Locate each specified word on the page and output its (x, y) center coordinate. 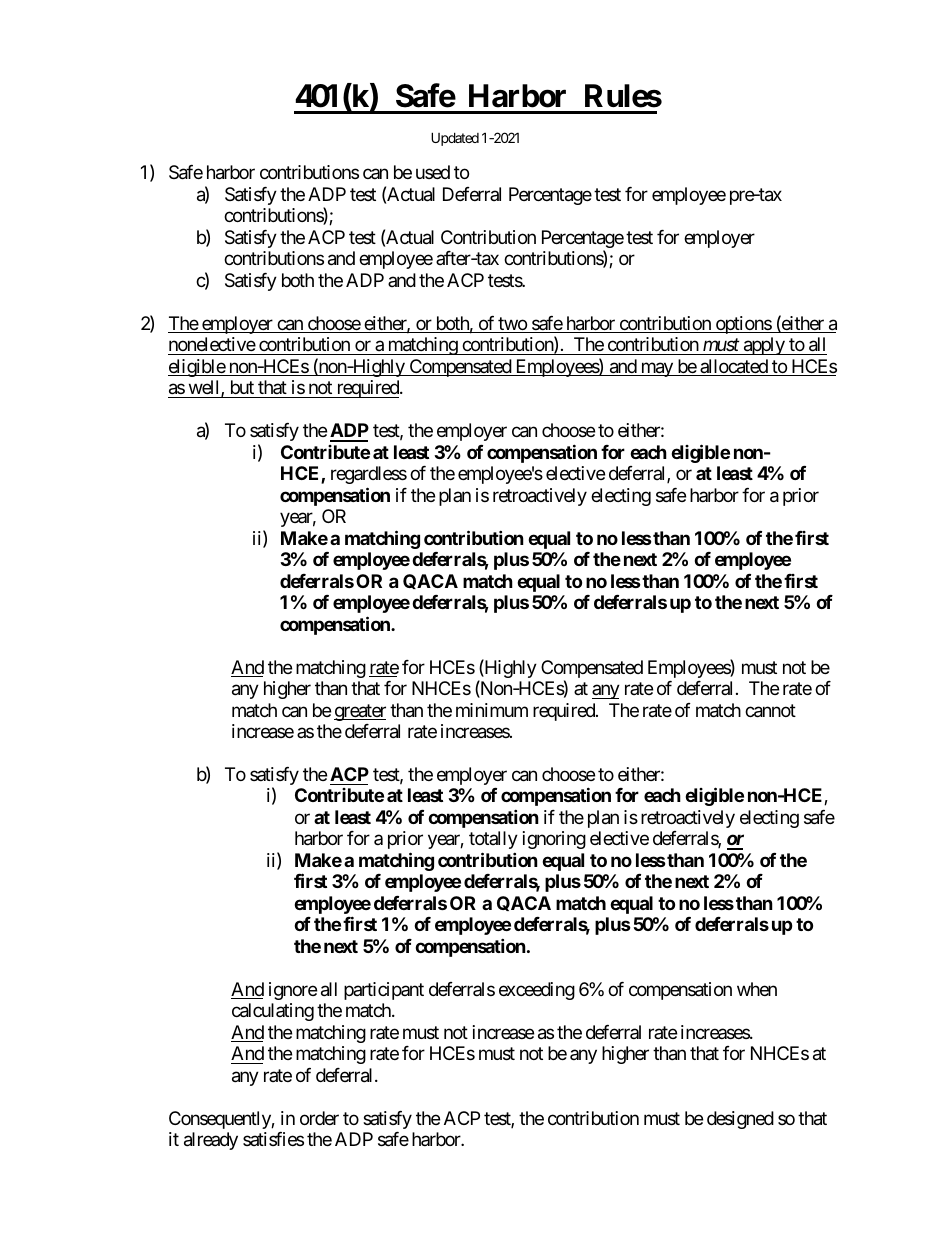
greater (360, 712)
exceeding (537, 991)
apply (764, 346)
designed (740, 1120)
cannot (770, 711)
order (319, 1118)
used (433, 172)
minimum (492, 710)
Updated (455, 139)
